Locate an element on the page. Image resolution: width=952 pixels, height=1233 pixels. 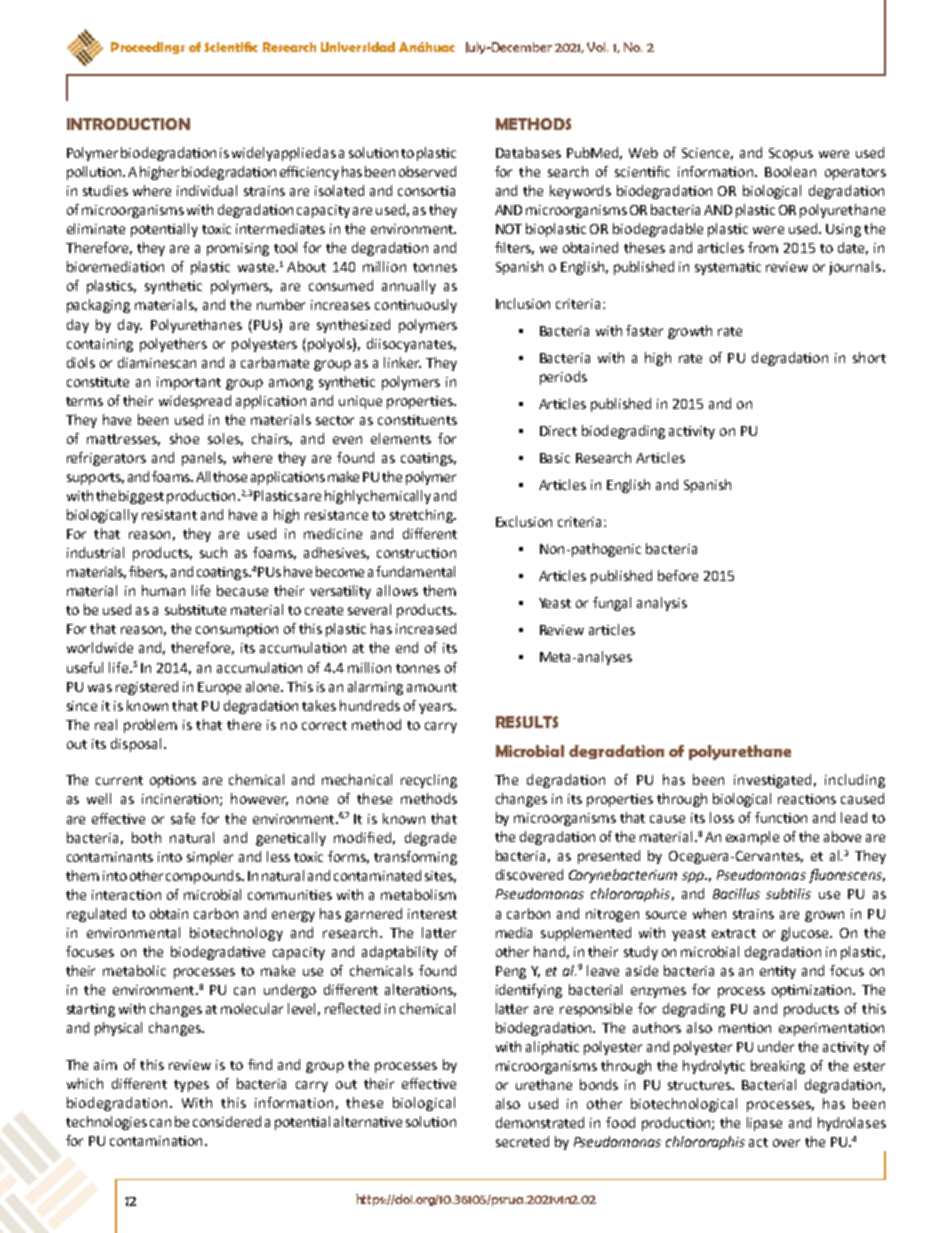
recycling is located at coordinates (429, 781).
